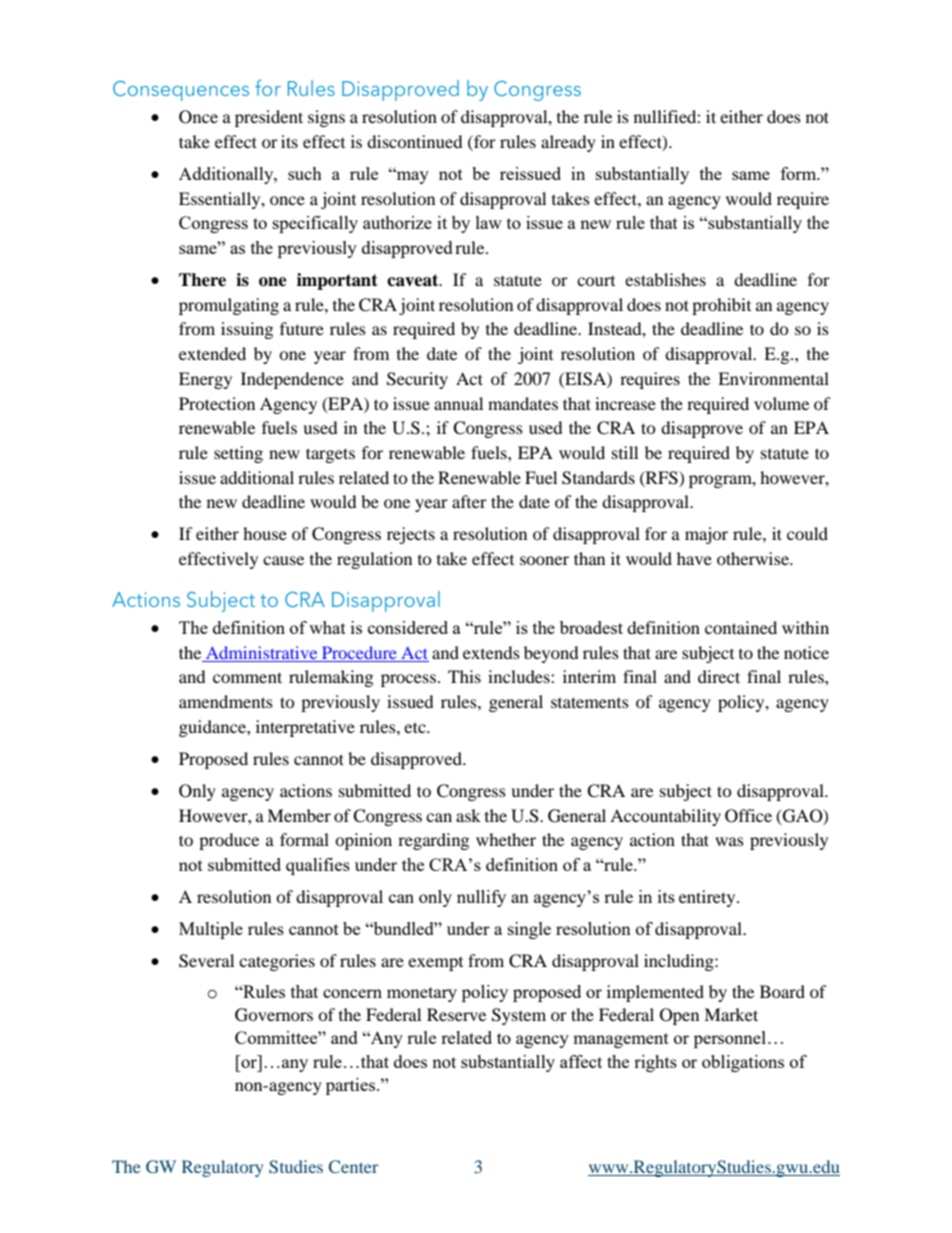 The width and height of the screenshot is (952, 1233). I want to click on contained, so click(741, 627).
